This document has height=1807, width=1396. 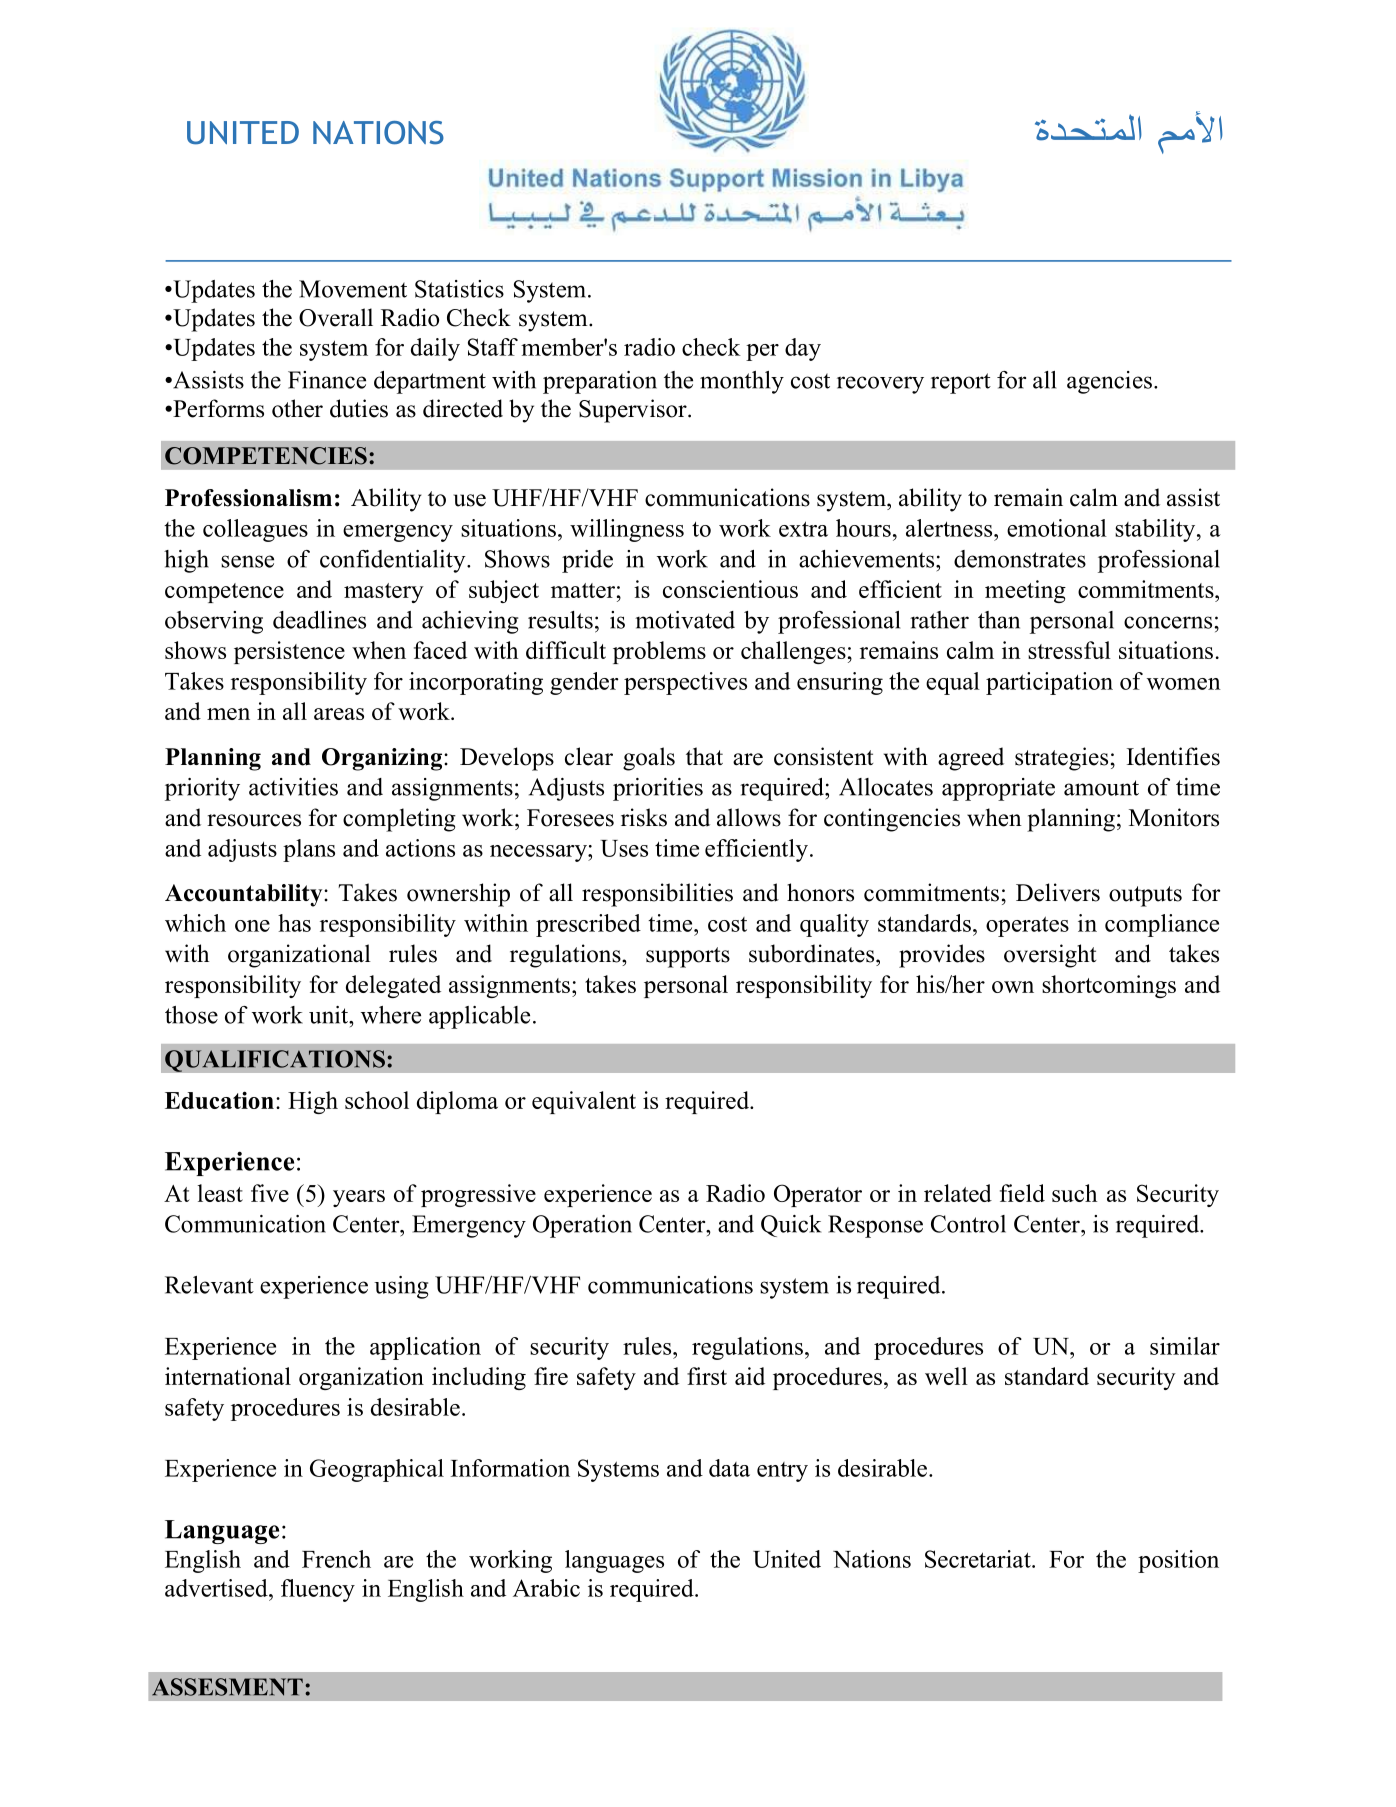 What do you see at coordinates (318, 1590) in the document?
I see `fluency` at bounding box center [318, 1590].
